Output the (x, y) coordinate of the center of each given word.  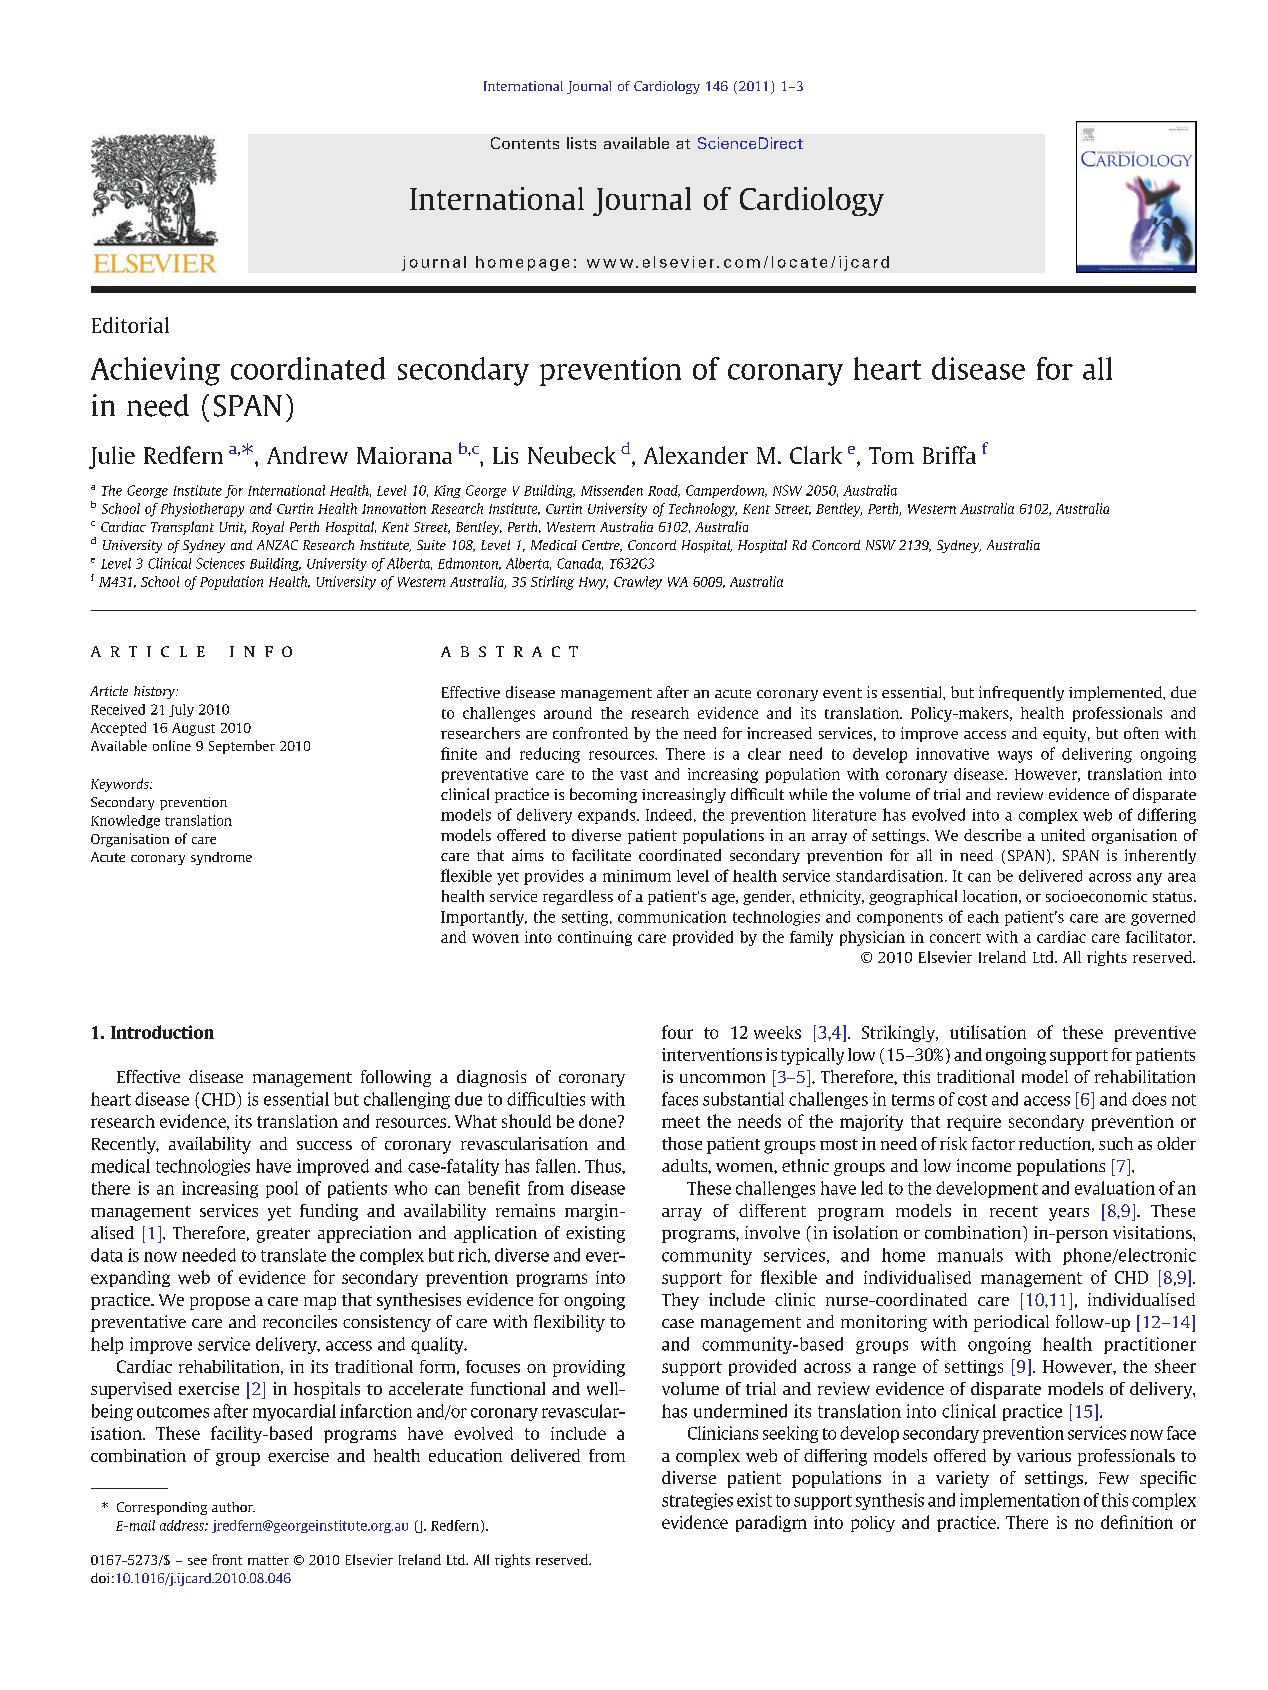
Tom (891, 455)
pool (282, 1189)
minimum (637, 876)
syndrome (221, 858)
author (233, 1507)
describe (992, 835)
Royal (268, 528)
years (1069, 1214)
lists (581, 143)
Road (664, 491)
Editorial (130, 325)
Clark (816, 455)
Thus (604, 1166)
